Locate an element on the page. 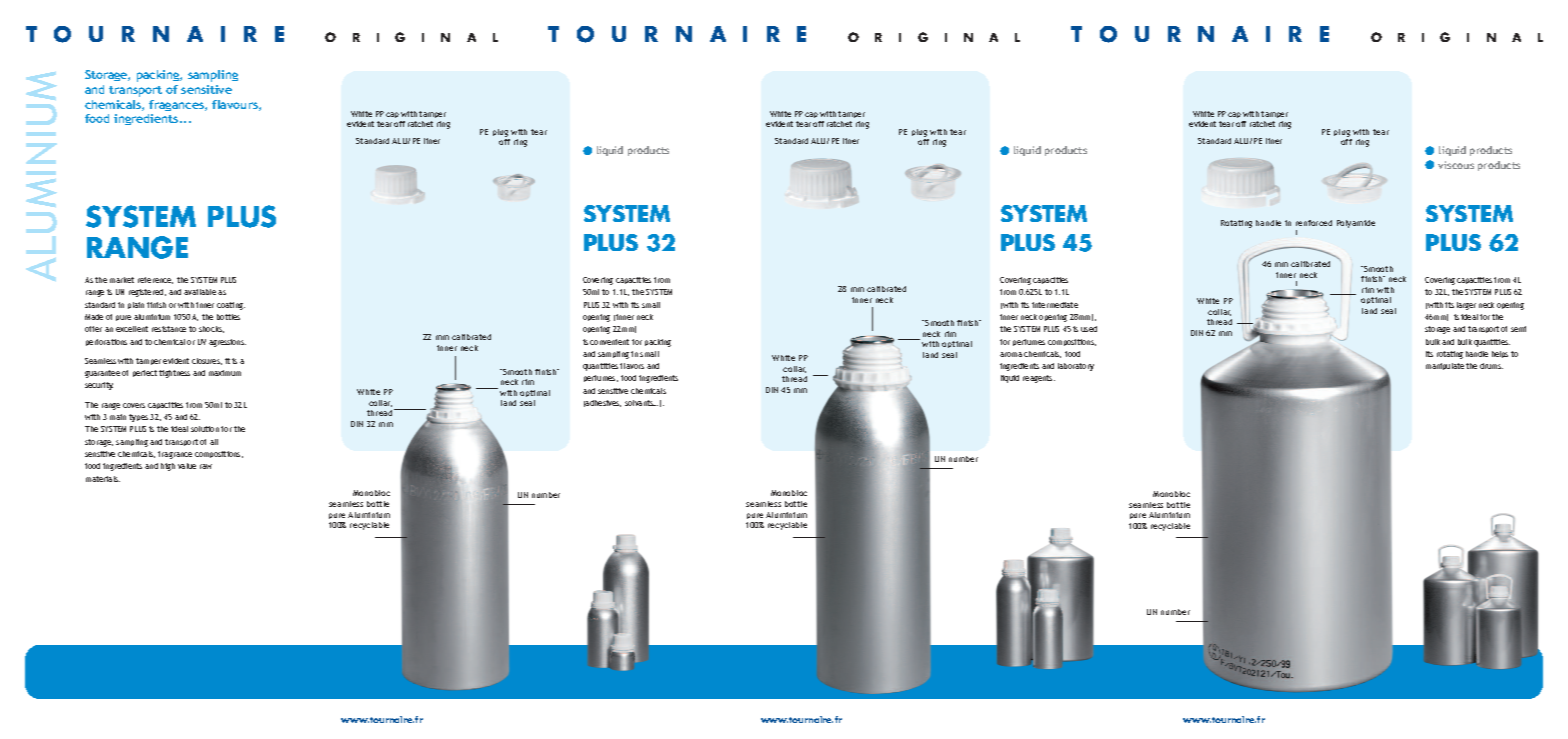 This document has width=1568, height=739. aroma is located at coordinates (1011, 354).
